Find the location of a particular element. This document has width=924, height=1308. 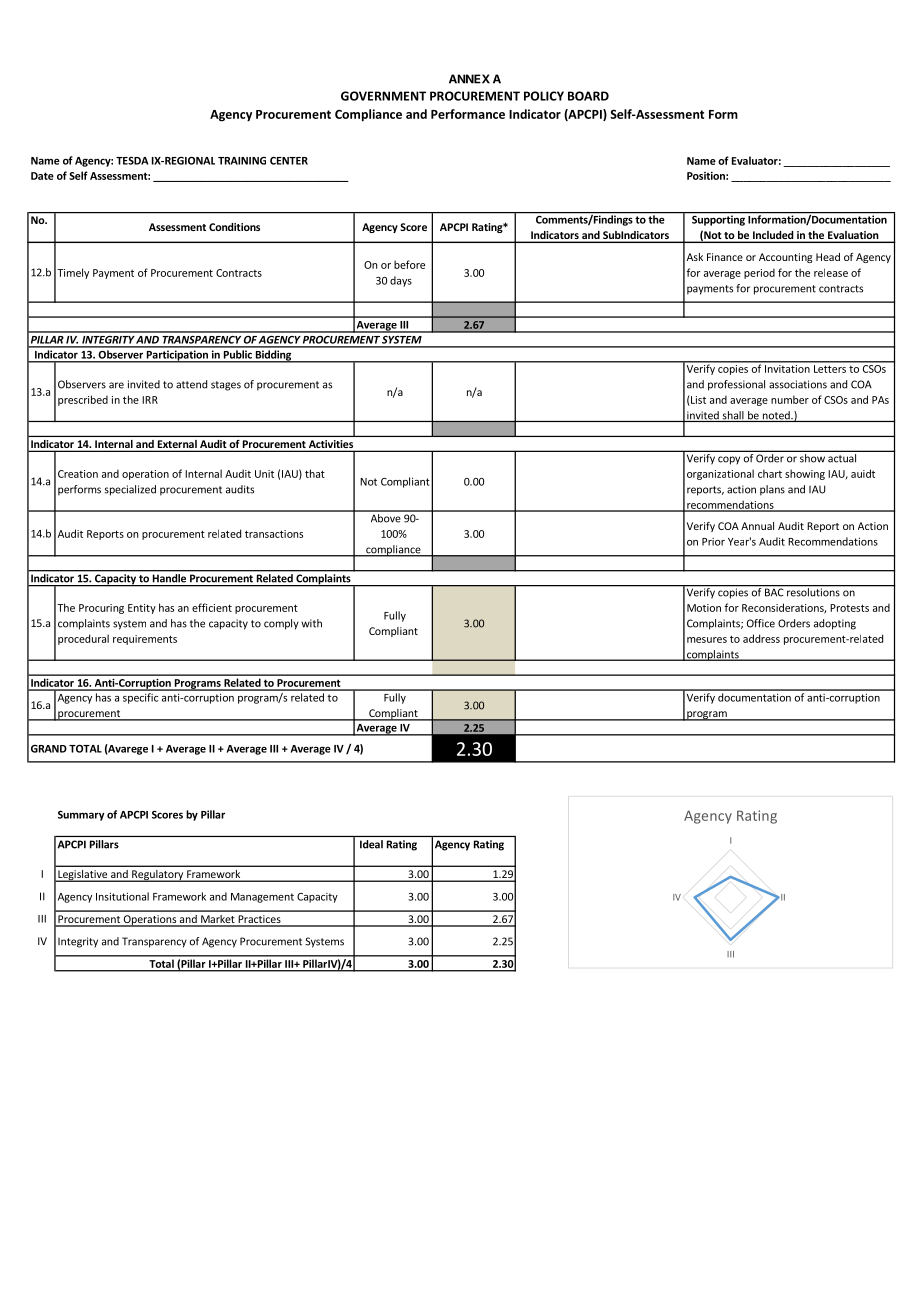

Ideal is located at coordinates (371, 844).
